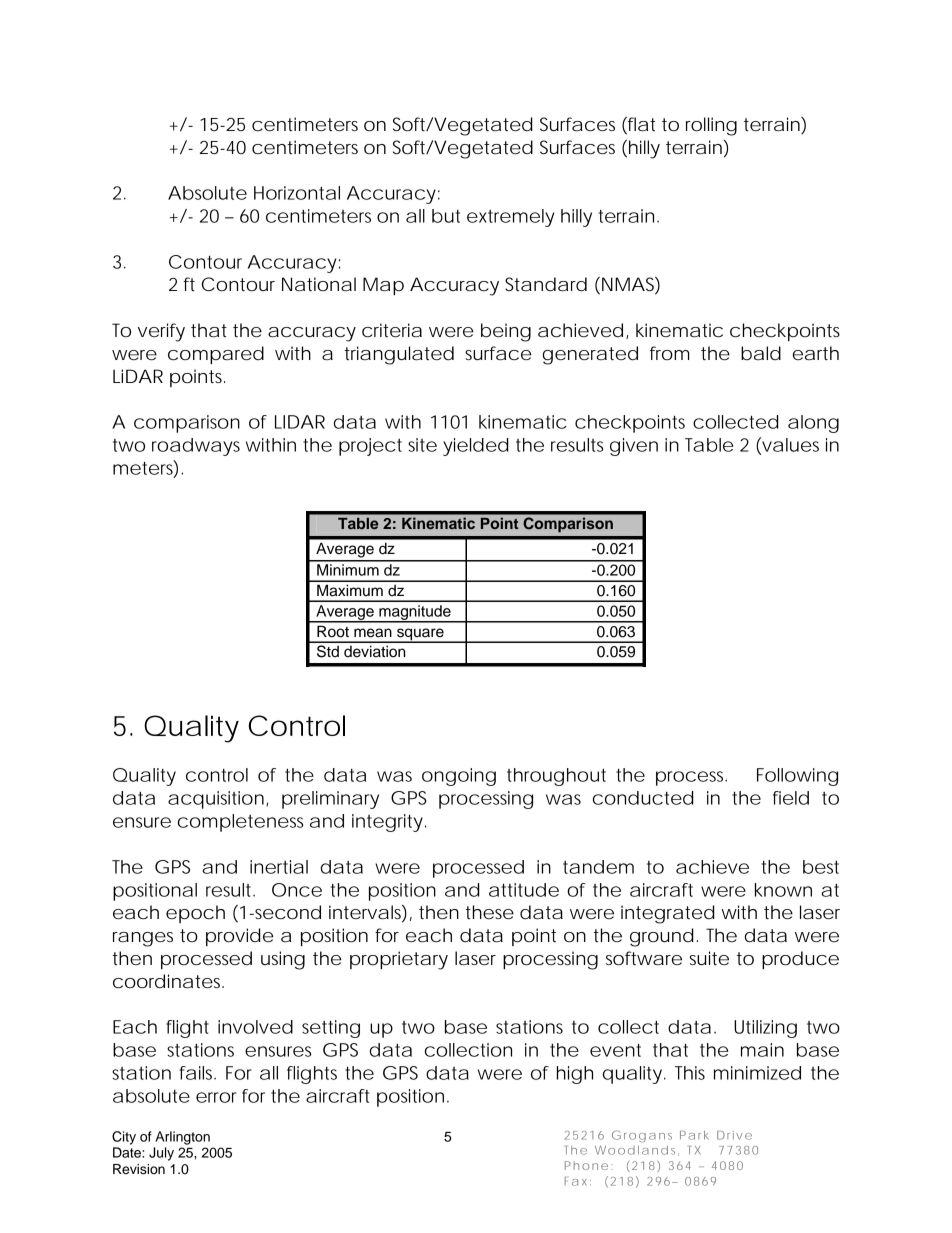  What do you see at coordinates (319, 284) in the screenshot?
I see `National` at bounding box center [319, 284].
